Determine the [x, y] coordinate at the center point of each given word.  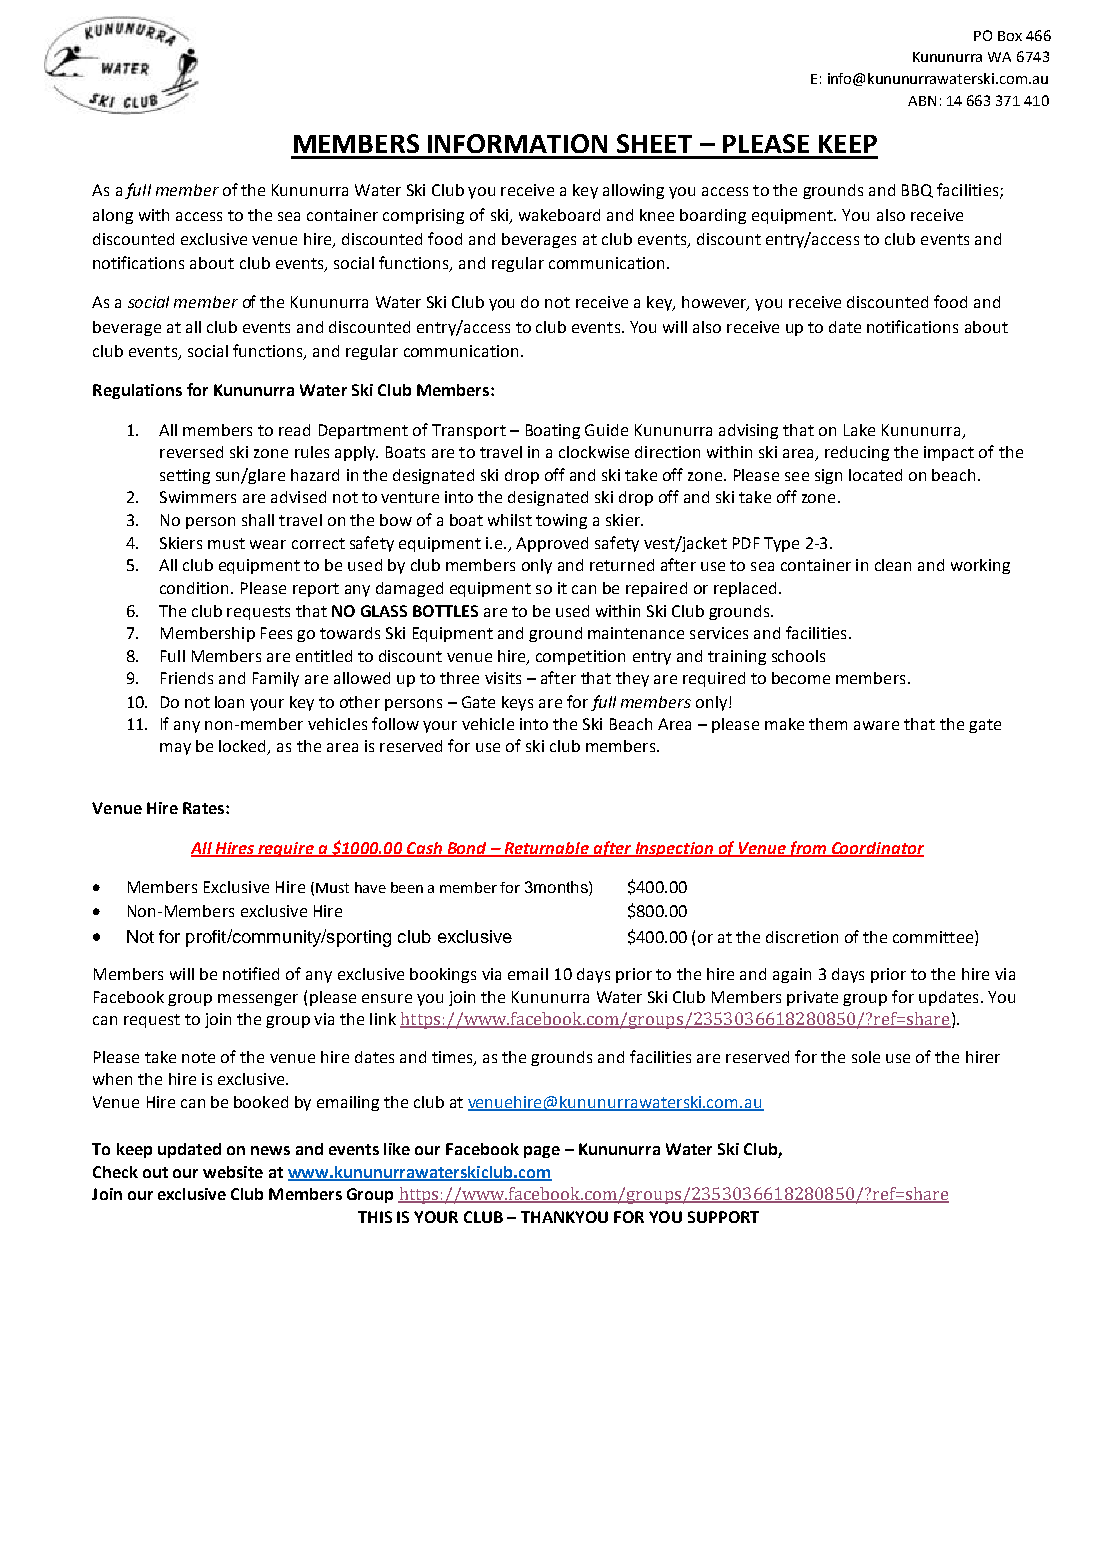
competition [580, 657]
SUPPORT [723, 1217]
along [113, 216]
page [542, 1152]
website [233, 1172]
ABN [922, 101]
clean [893, 565]
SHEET [654, 143]
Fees [276, 633]
